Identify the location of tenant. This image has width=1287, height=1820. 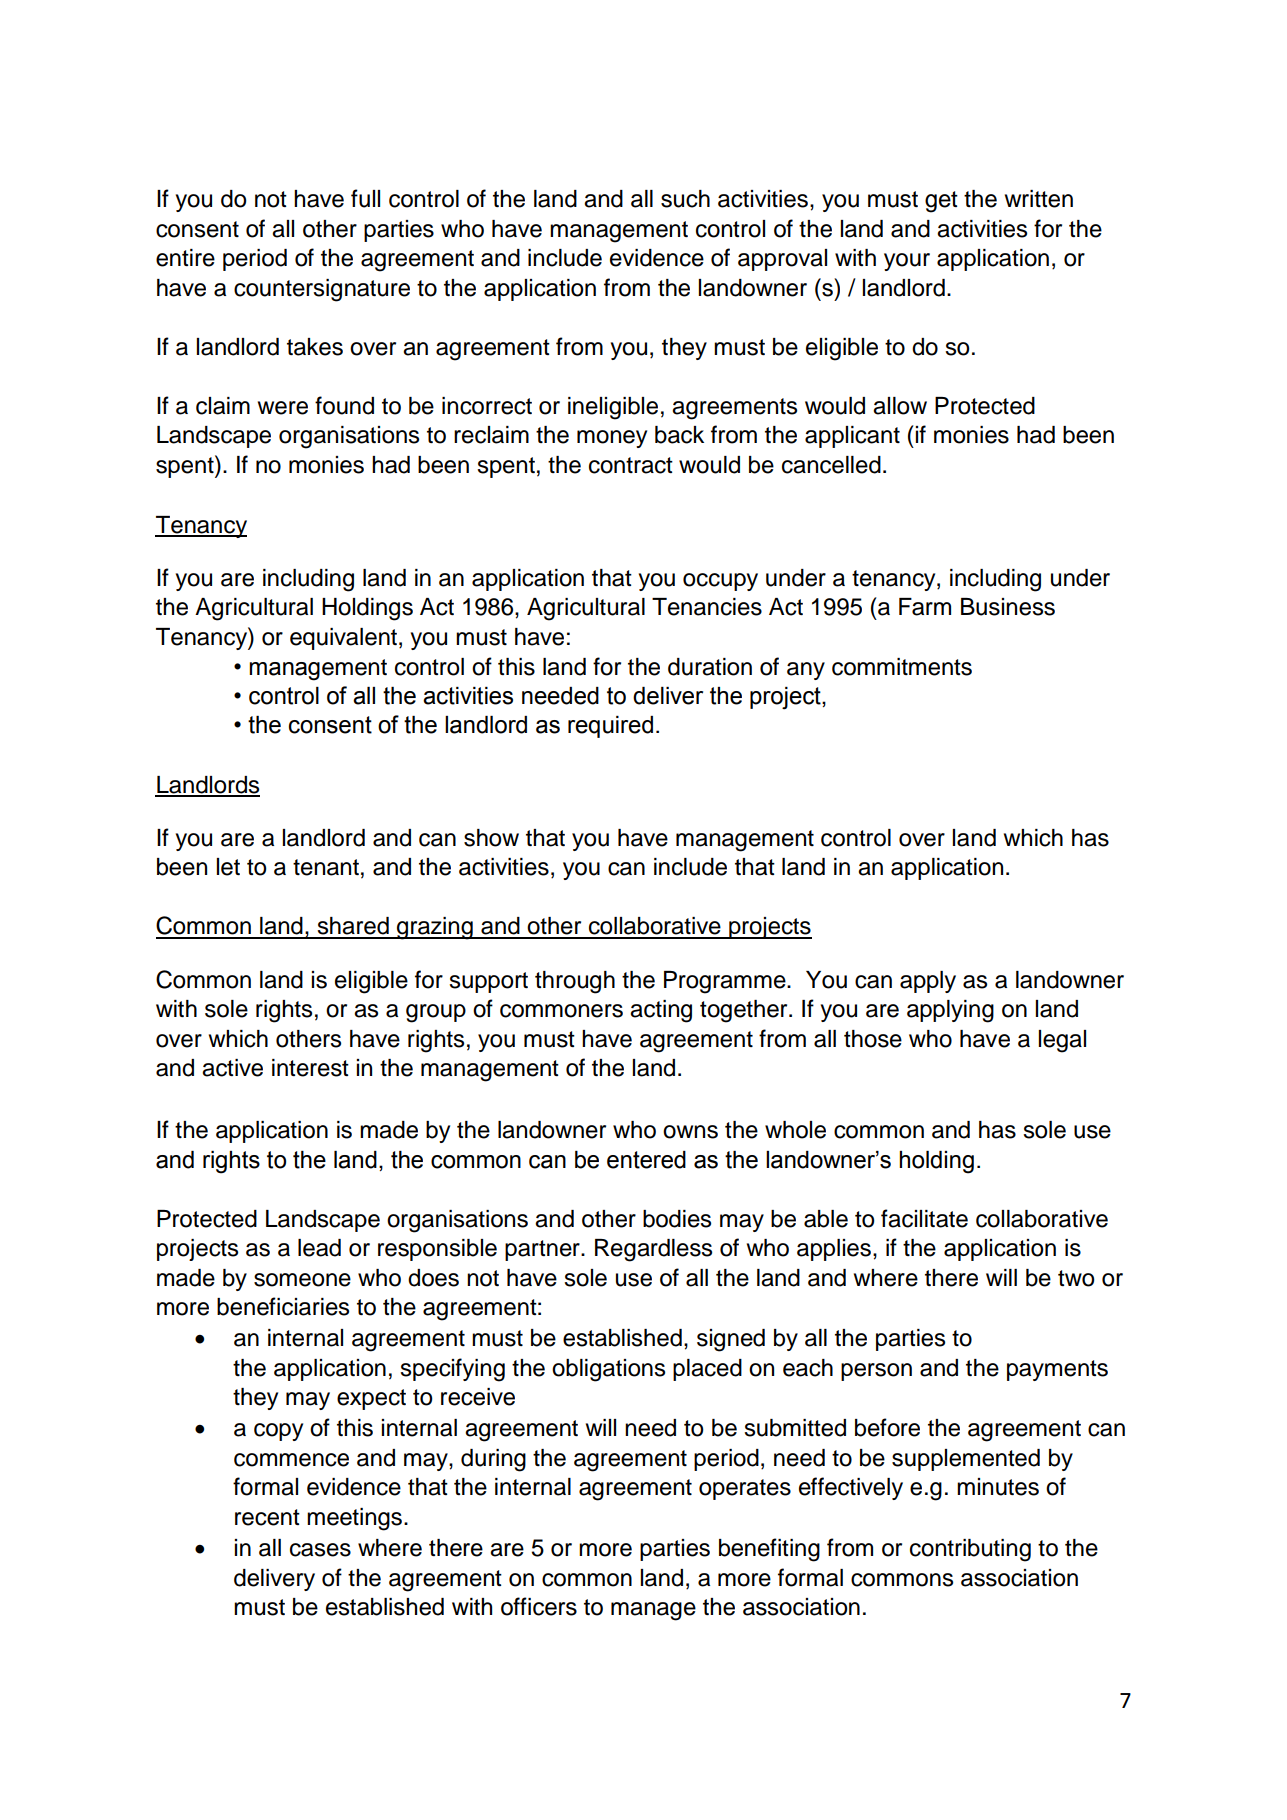
(326, 867).
